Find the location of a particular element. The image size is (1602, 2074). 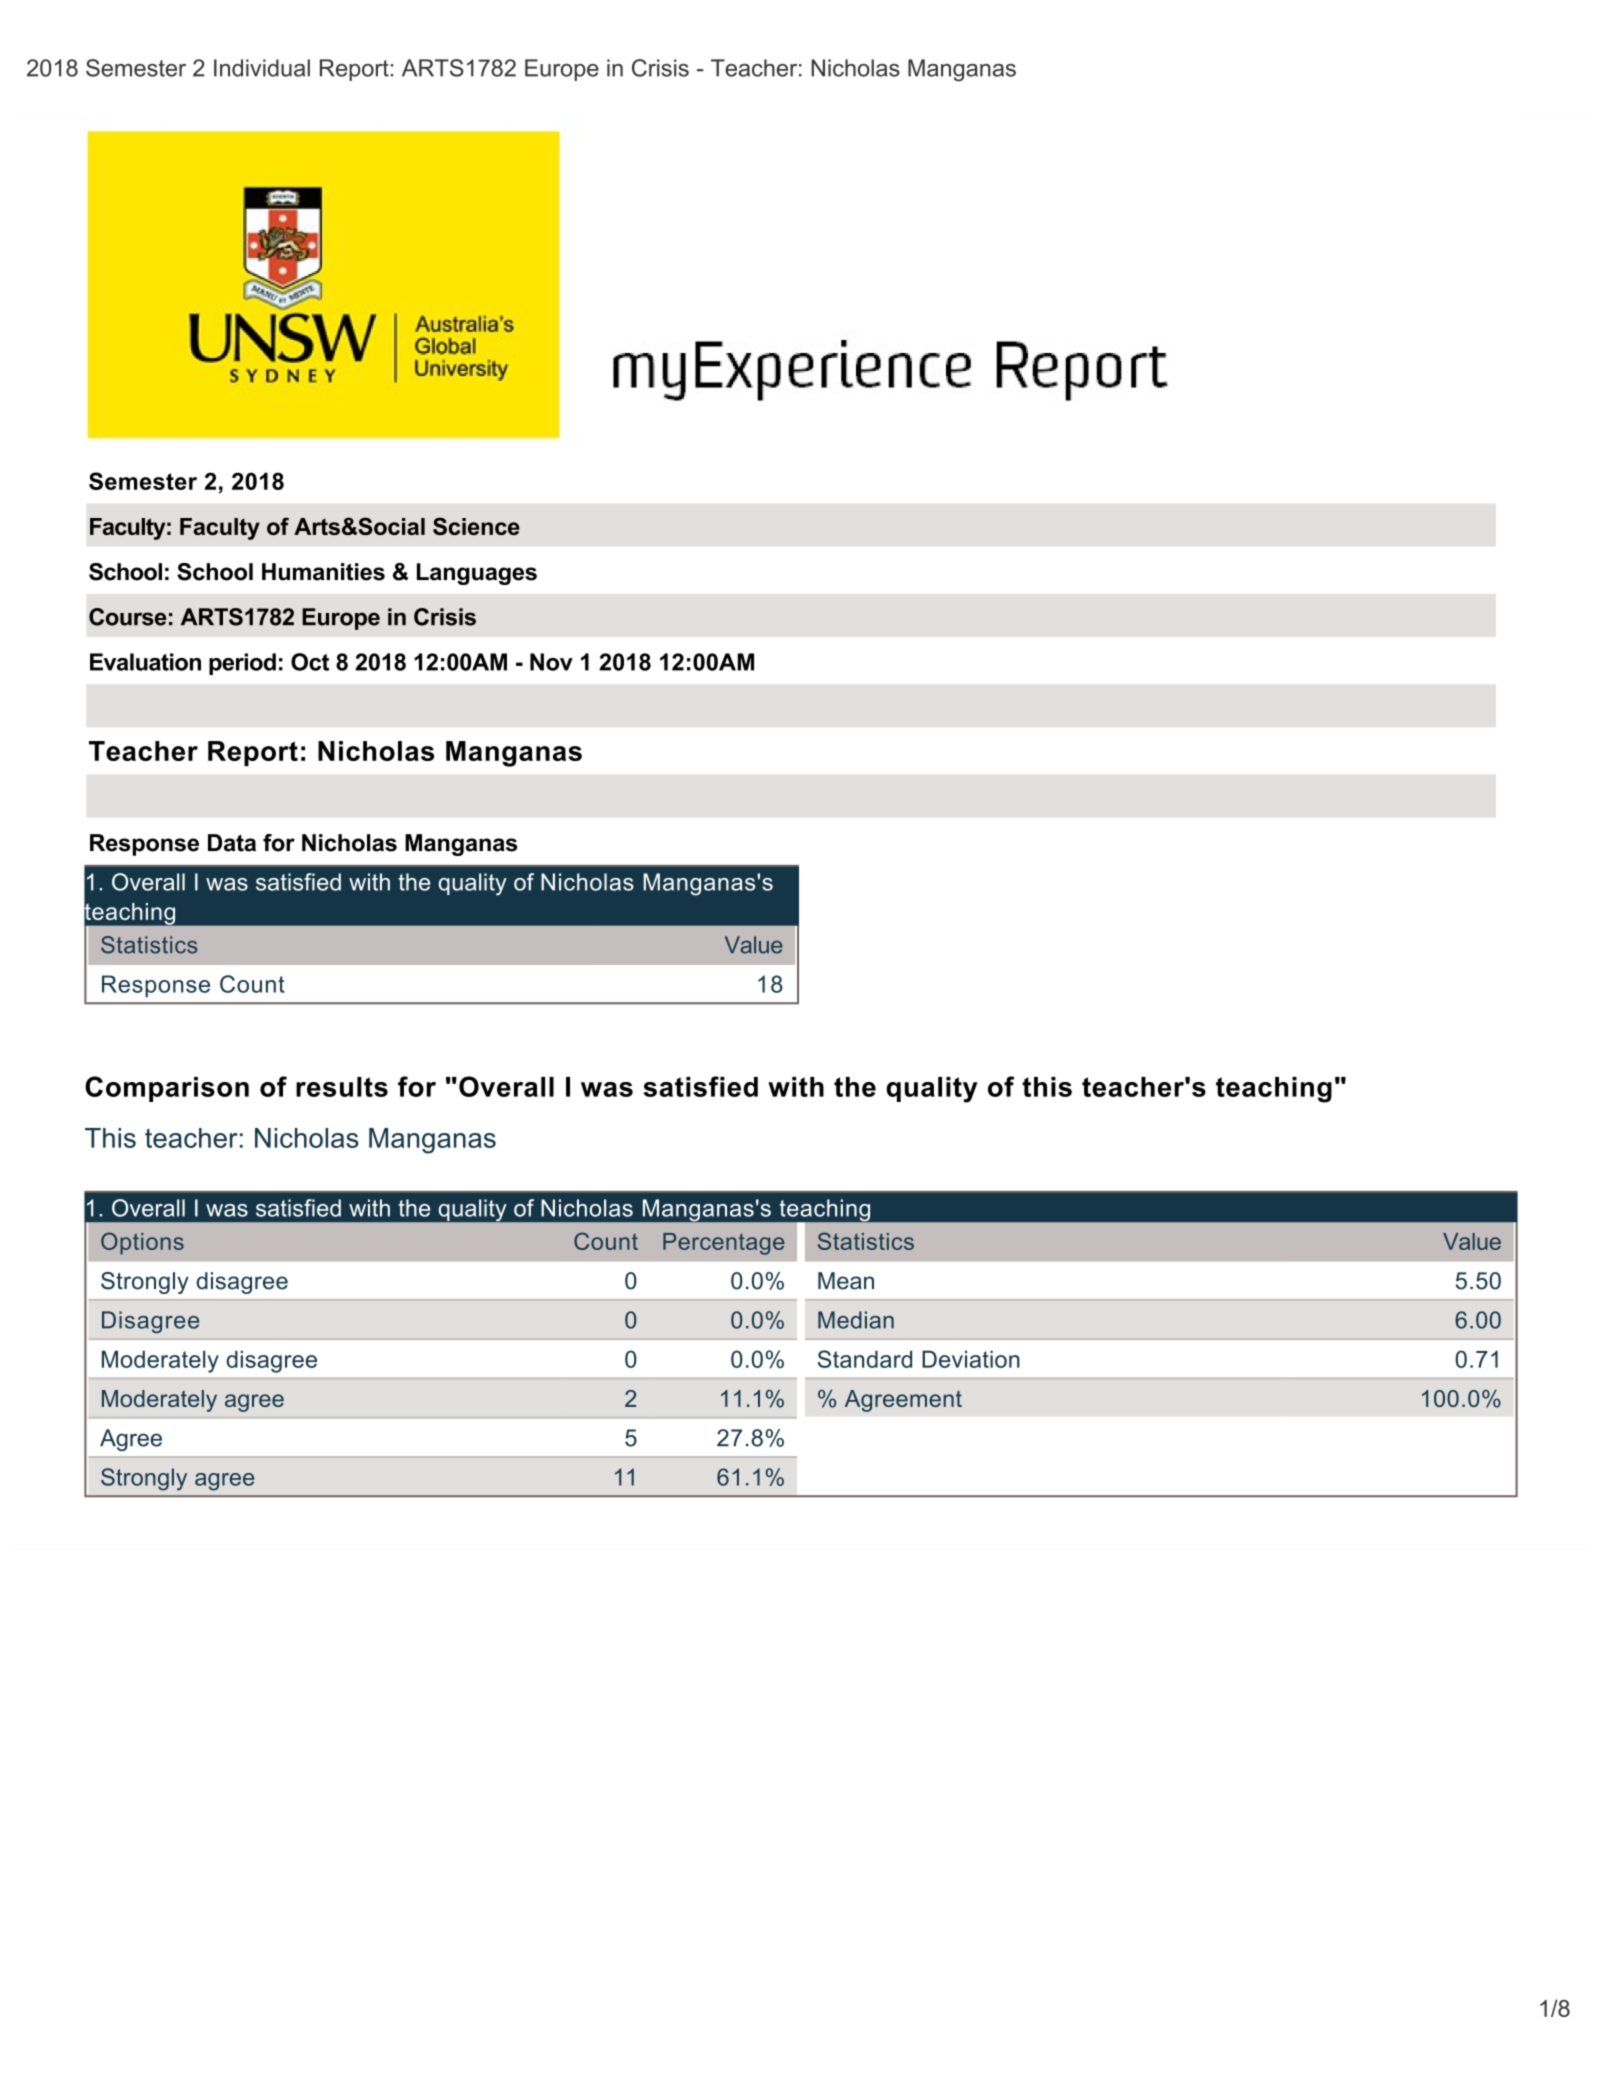

Mean is located at coordinates (846, 1281).
